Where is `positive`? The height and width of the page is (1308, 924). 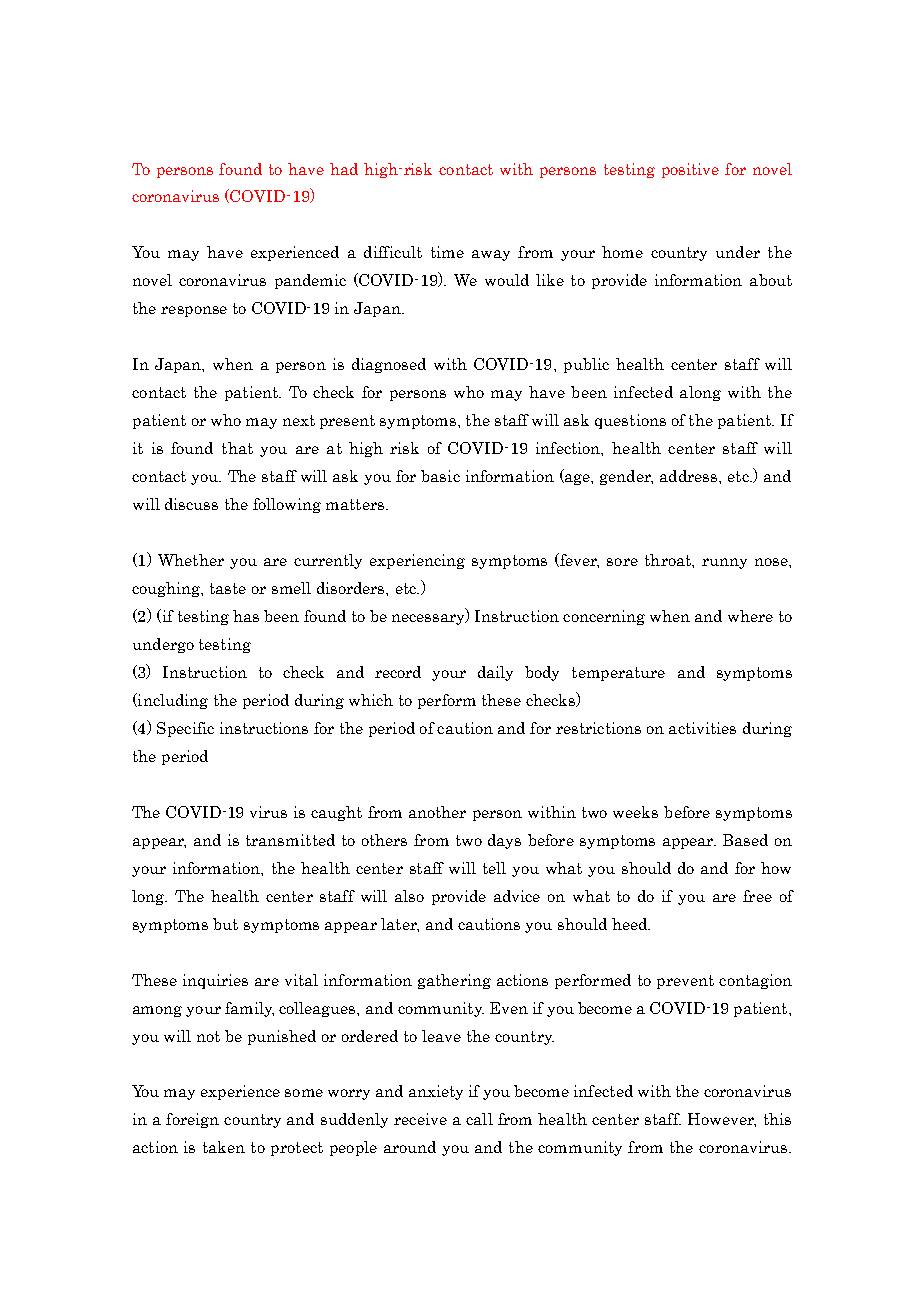 positive is located at coordinates (690, 170).
